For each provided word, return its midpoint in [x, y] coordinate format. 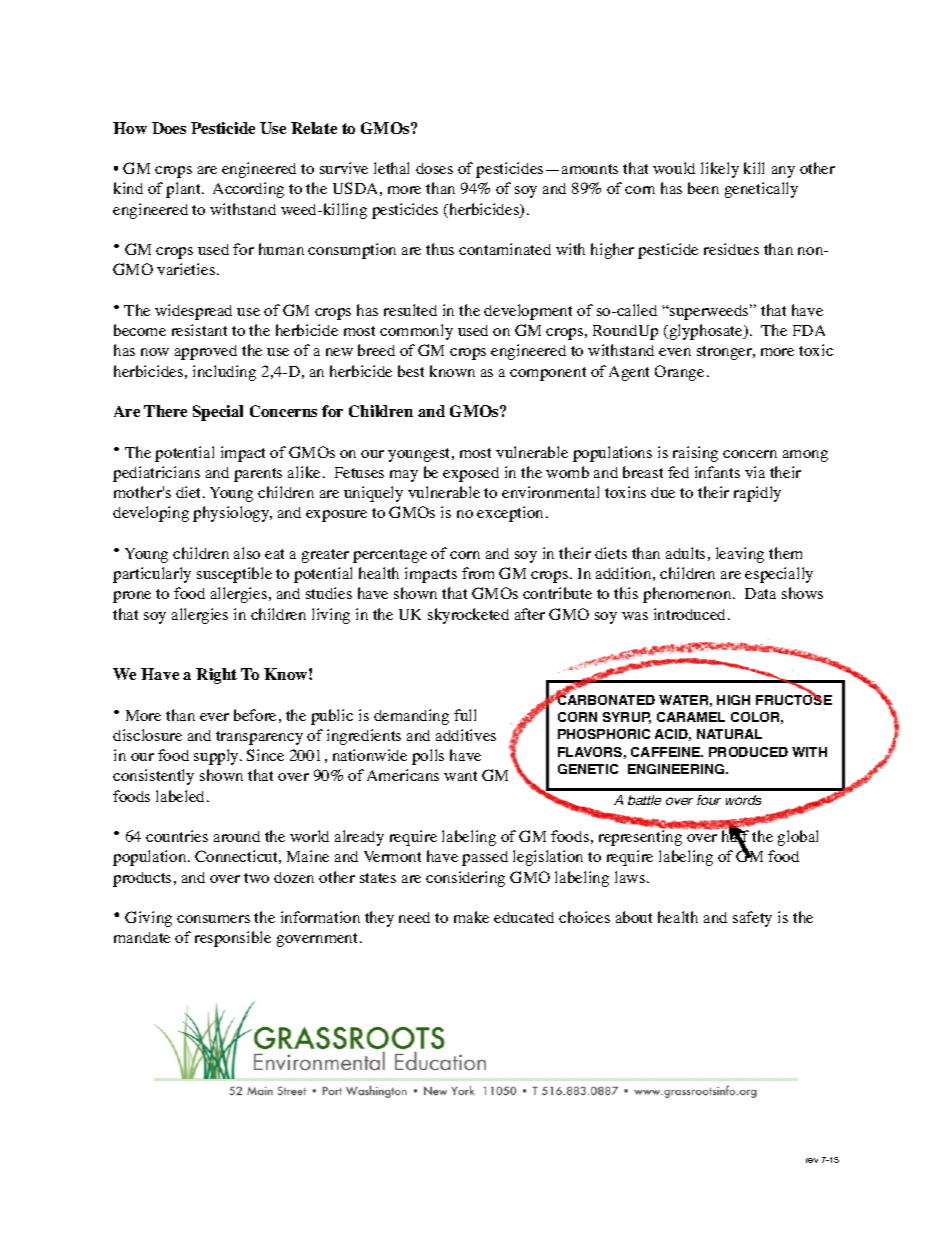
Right [216, 676]
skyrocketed [468, 616]
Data [760, 593]
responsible [233, 939]
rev [812, 1160]
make [471, 917]
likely [720, 170]
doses [434, 168]
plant [184, 190]
